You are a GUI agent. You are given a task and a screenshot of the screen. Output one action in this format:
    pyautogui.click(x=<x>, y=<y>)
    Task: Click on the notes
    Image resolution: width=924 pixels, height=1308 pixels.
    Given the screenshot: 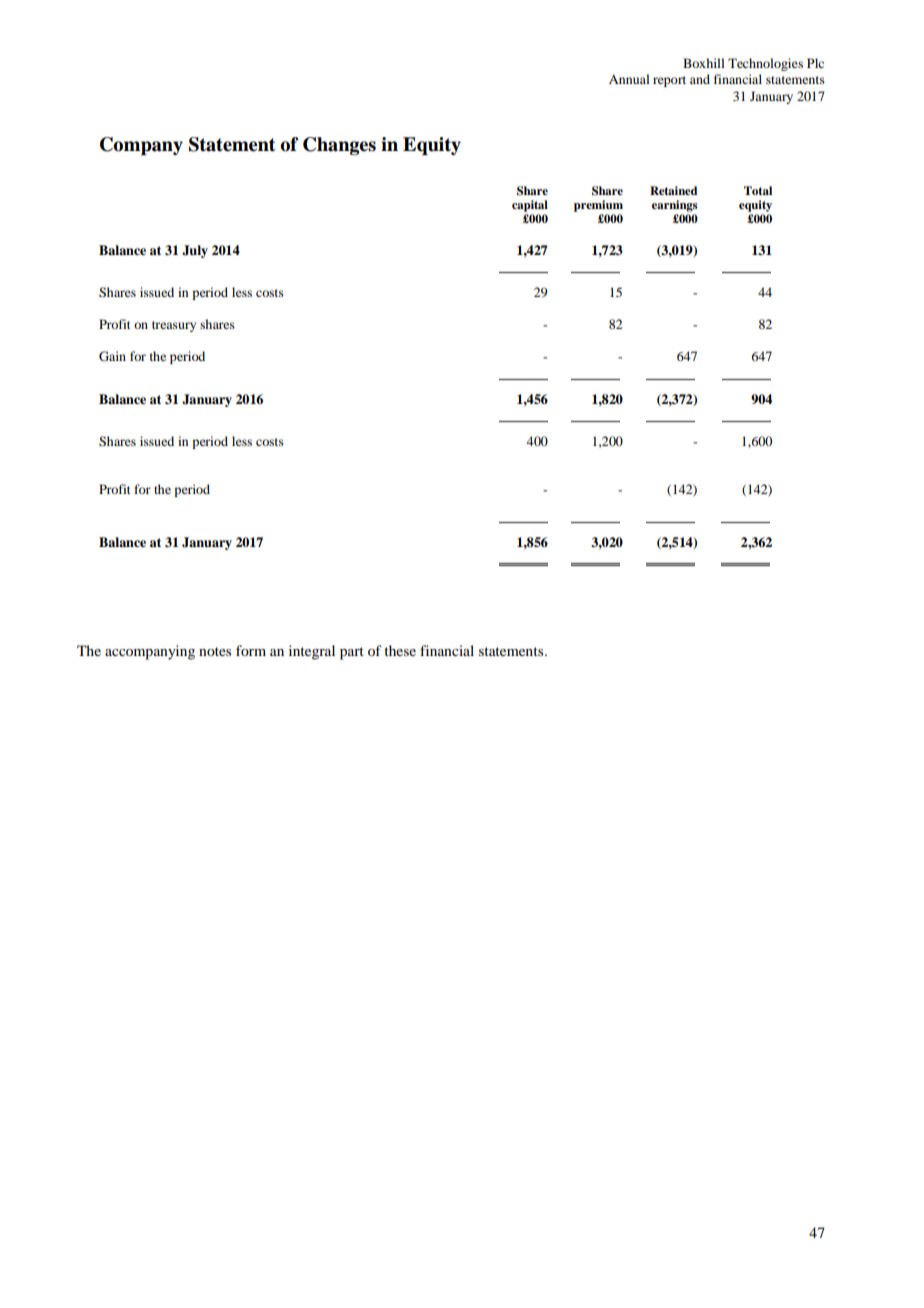 What is the action you would take?
    pyautogui.click(x=215, y=651)
